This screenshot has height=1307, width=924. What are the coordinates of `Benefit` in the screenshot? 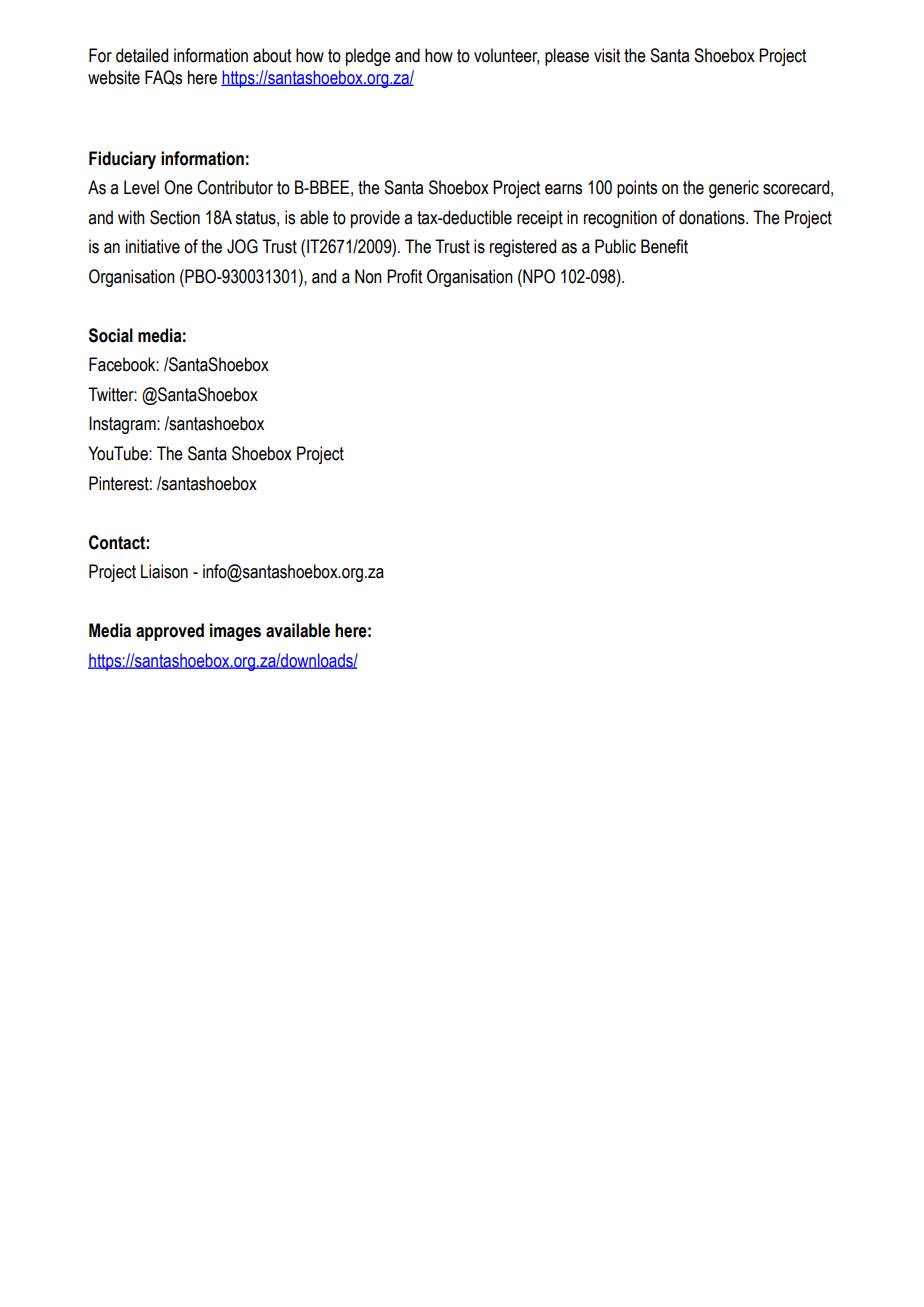 It's located at (664, 246).
